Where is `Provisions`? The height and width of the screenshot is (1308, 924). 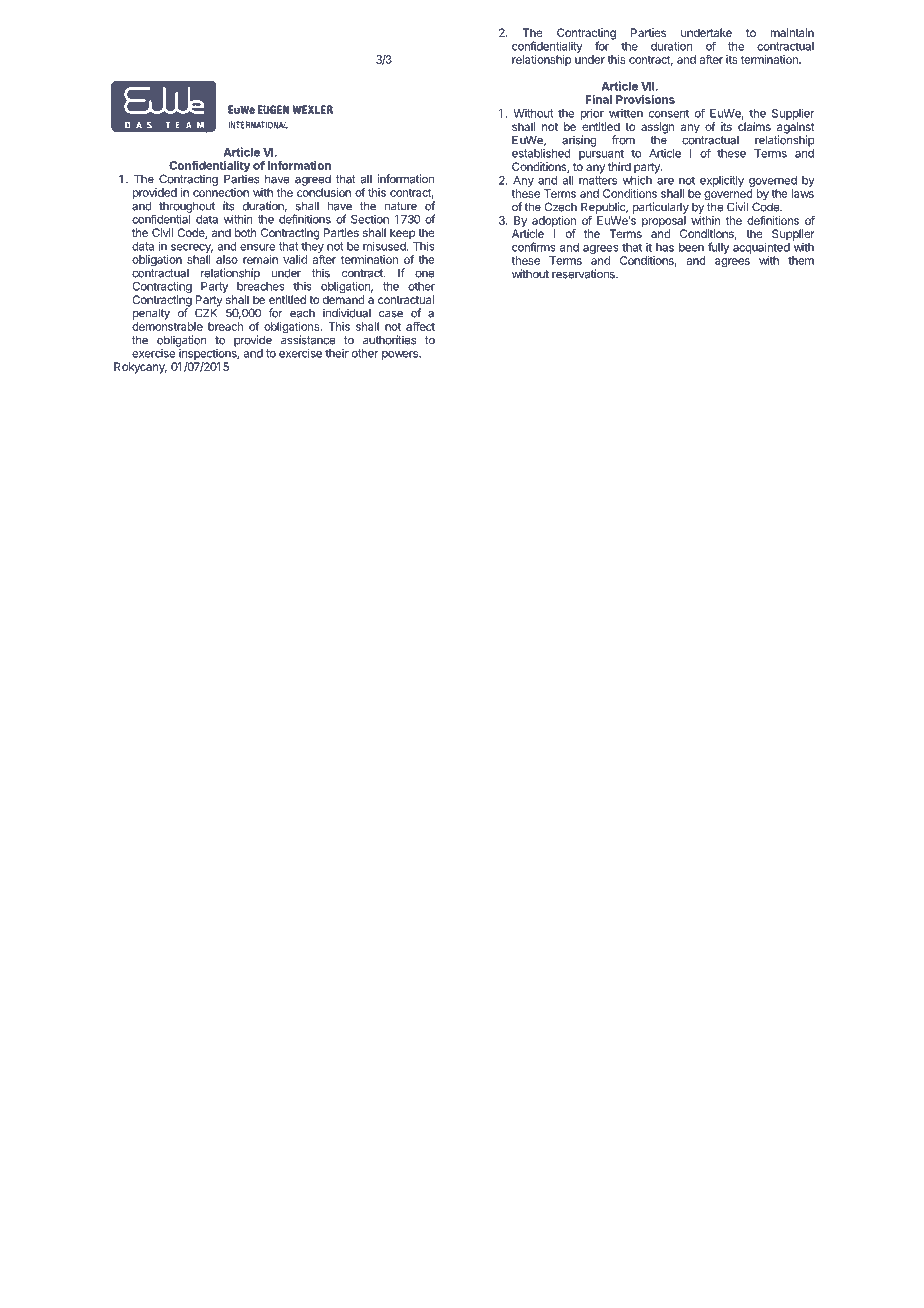 Provisions is located at coordinates (645, 99).
